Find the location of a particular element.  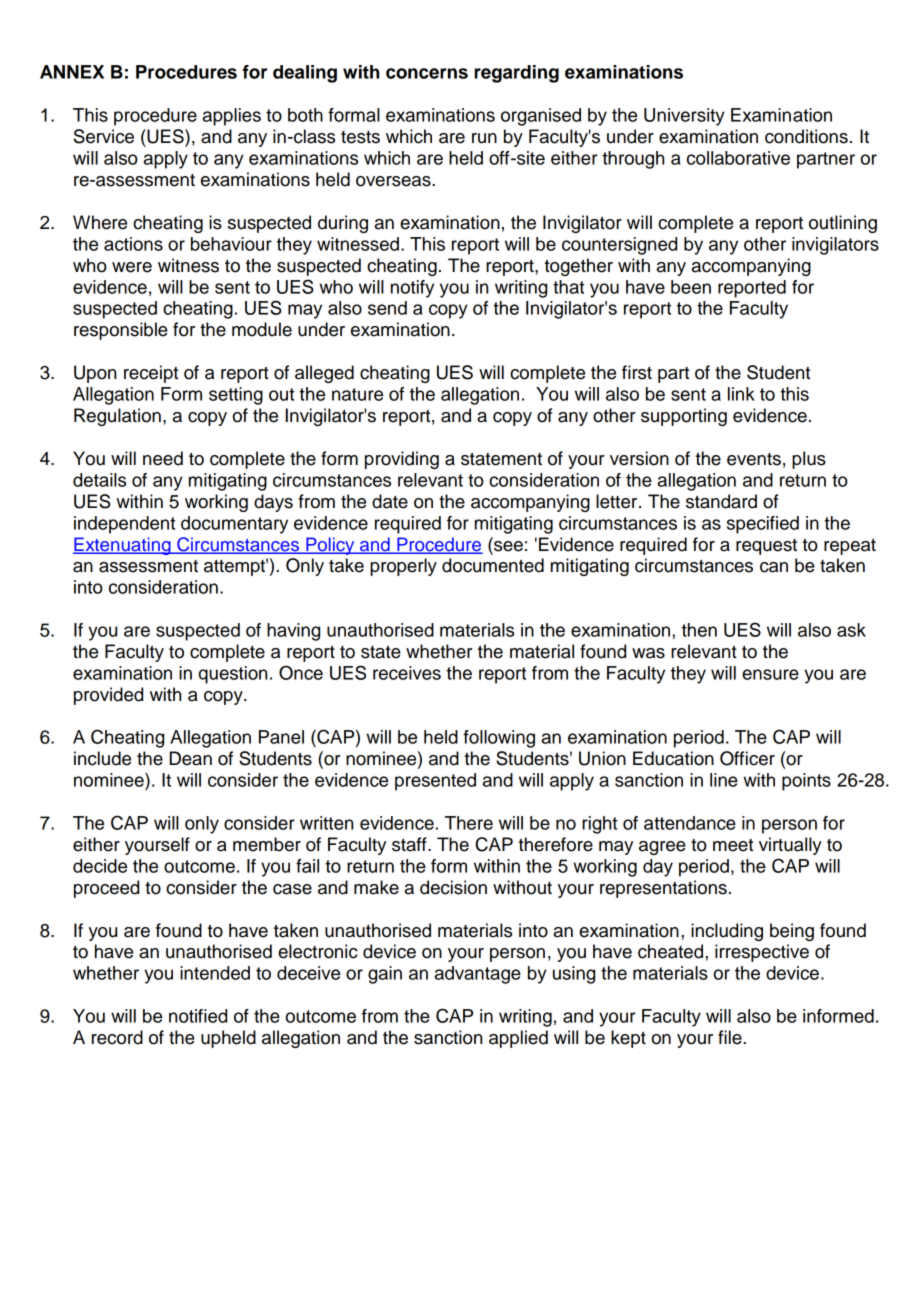

line is located at coordinates (724, 780).
